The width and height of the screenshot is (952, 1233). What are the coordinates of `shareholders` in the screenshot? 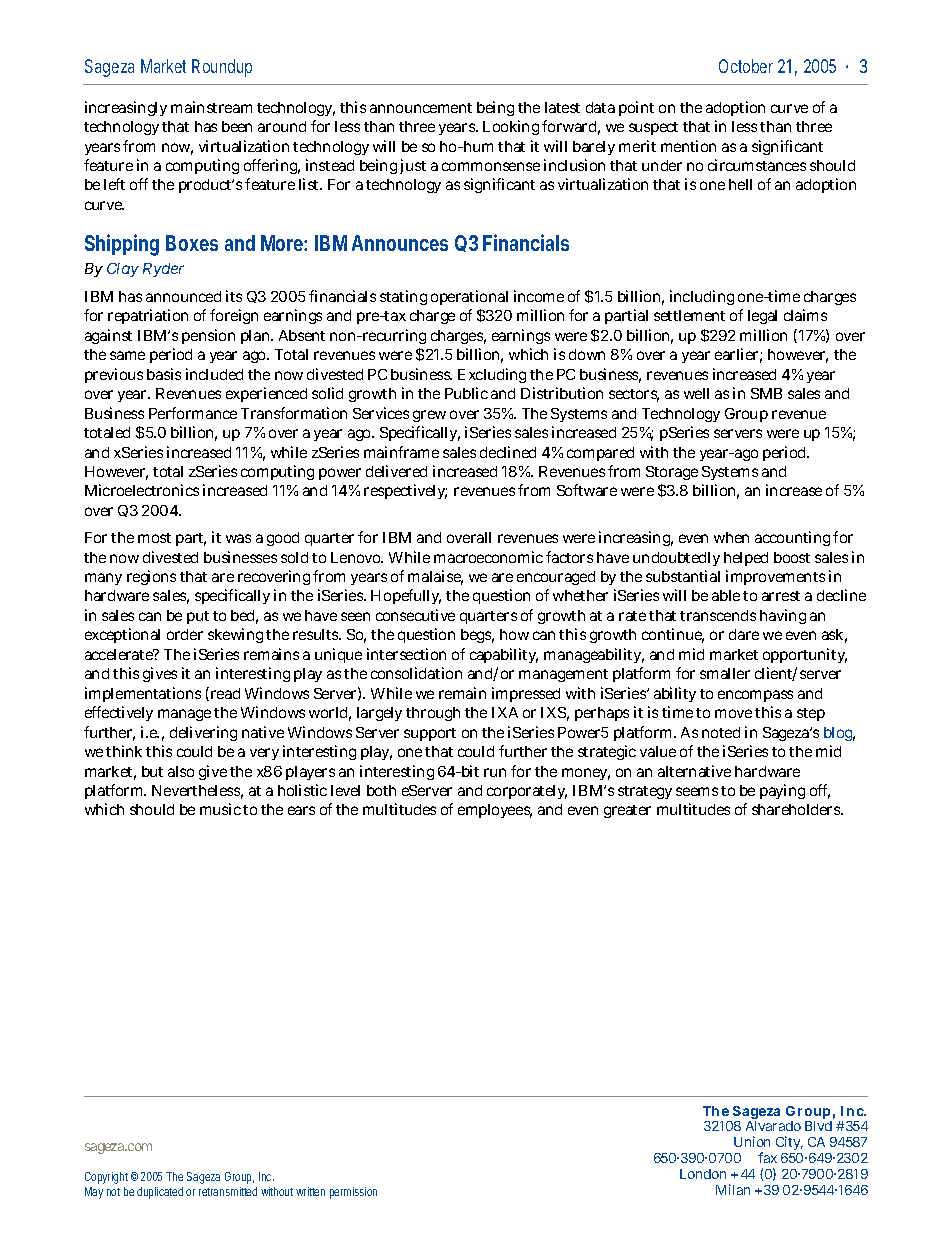 It's located at (797, 809).
